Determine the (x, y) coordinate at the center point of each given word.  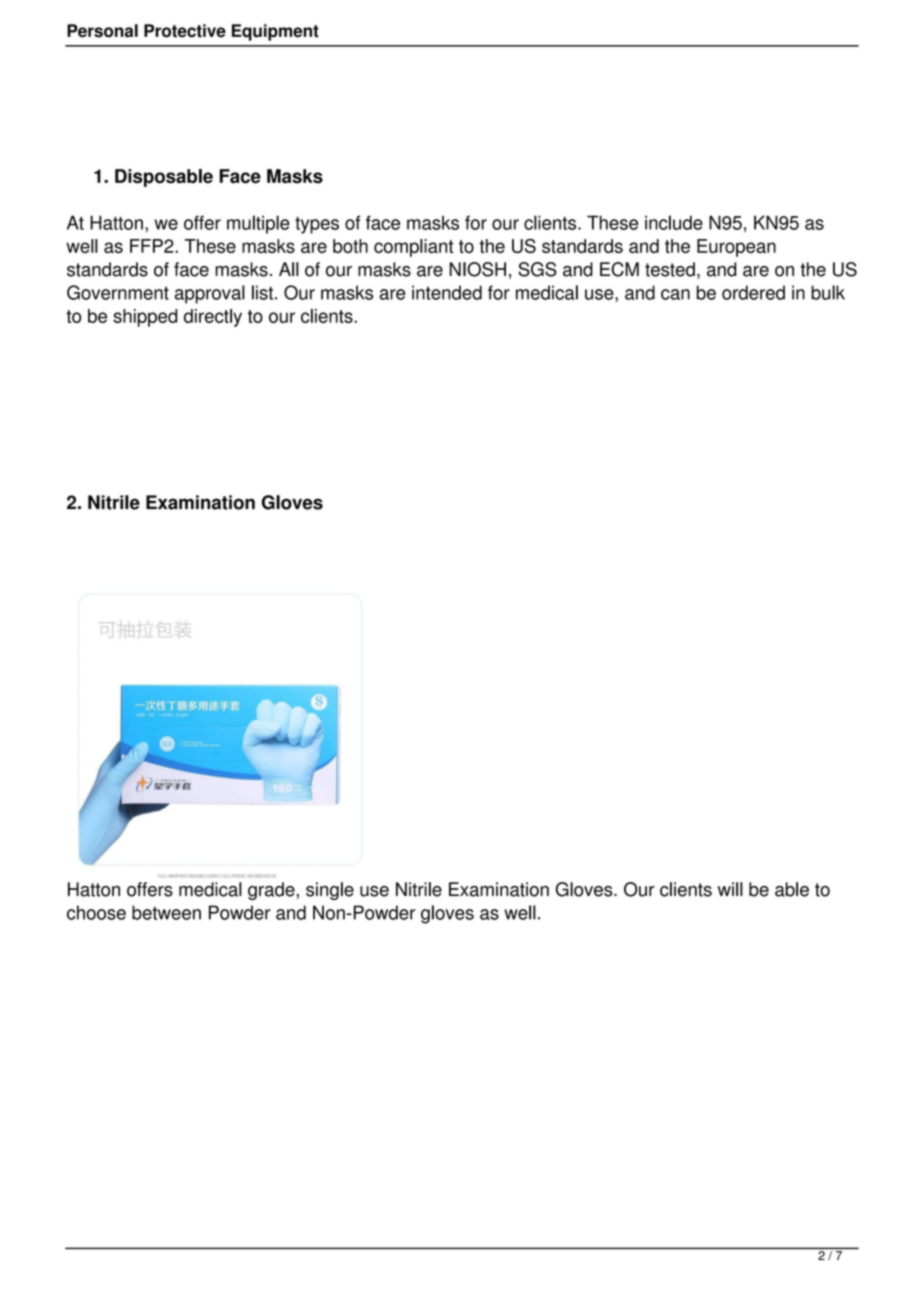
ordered (753, 292)
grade (271, 891)
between (166, 912)
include (674, 222)
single (330, 891)
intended (447, 292)
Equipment (275, 32)
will (730, 889)
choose (96, 912)
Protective (185, 31)
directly (213, 318)
